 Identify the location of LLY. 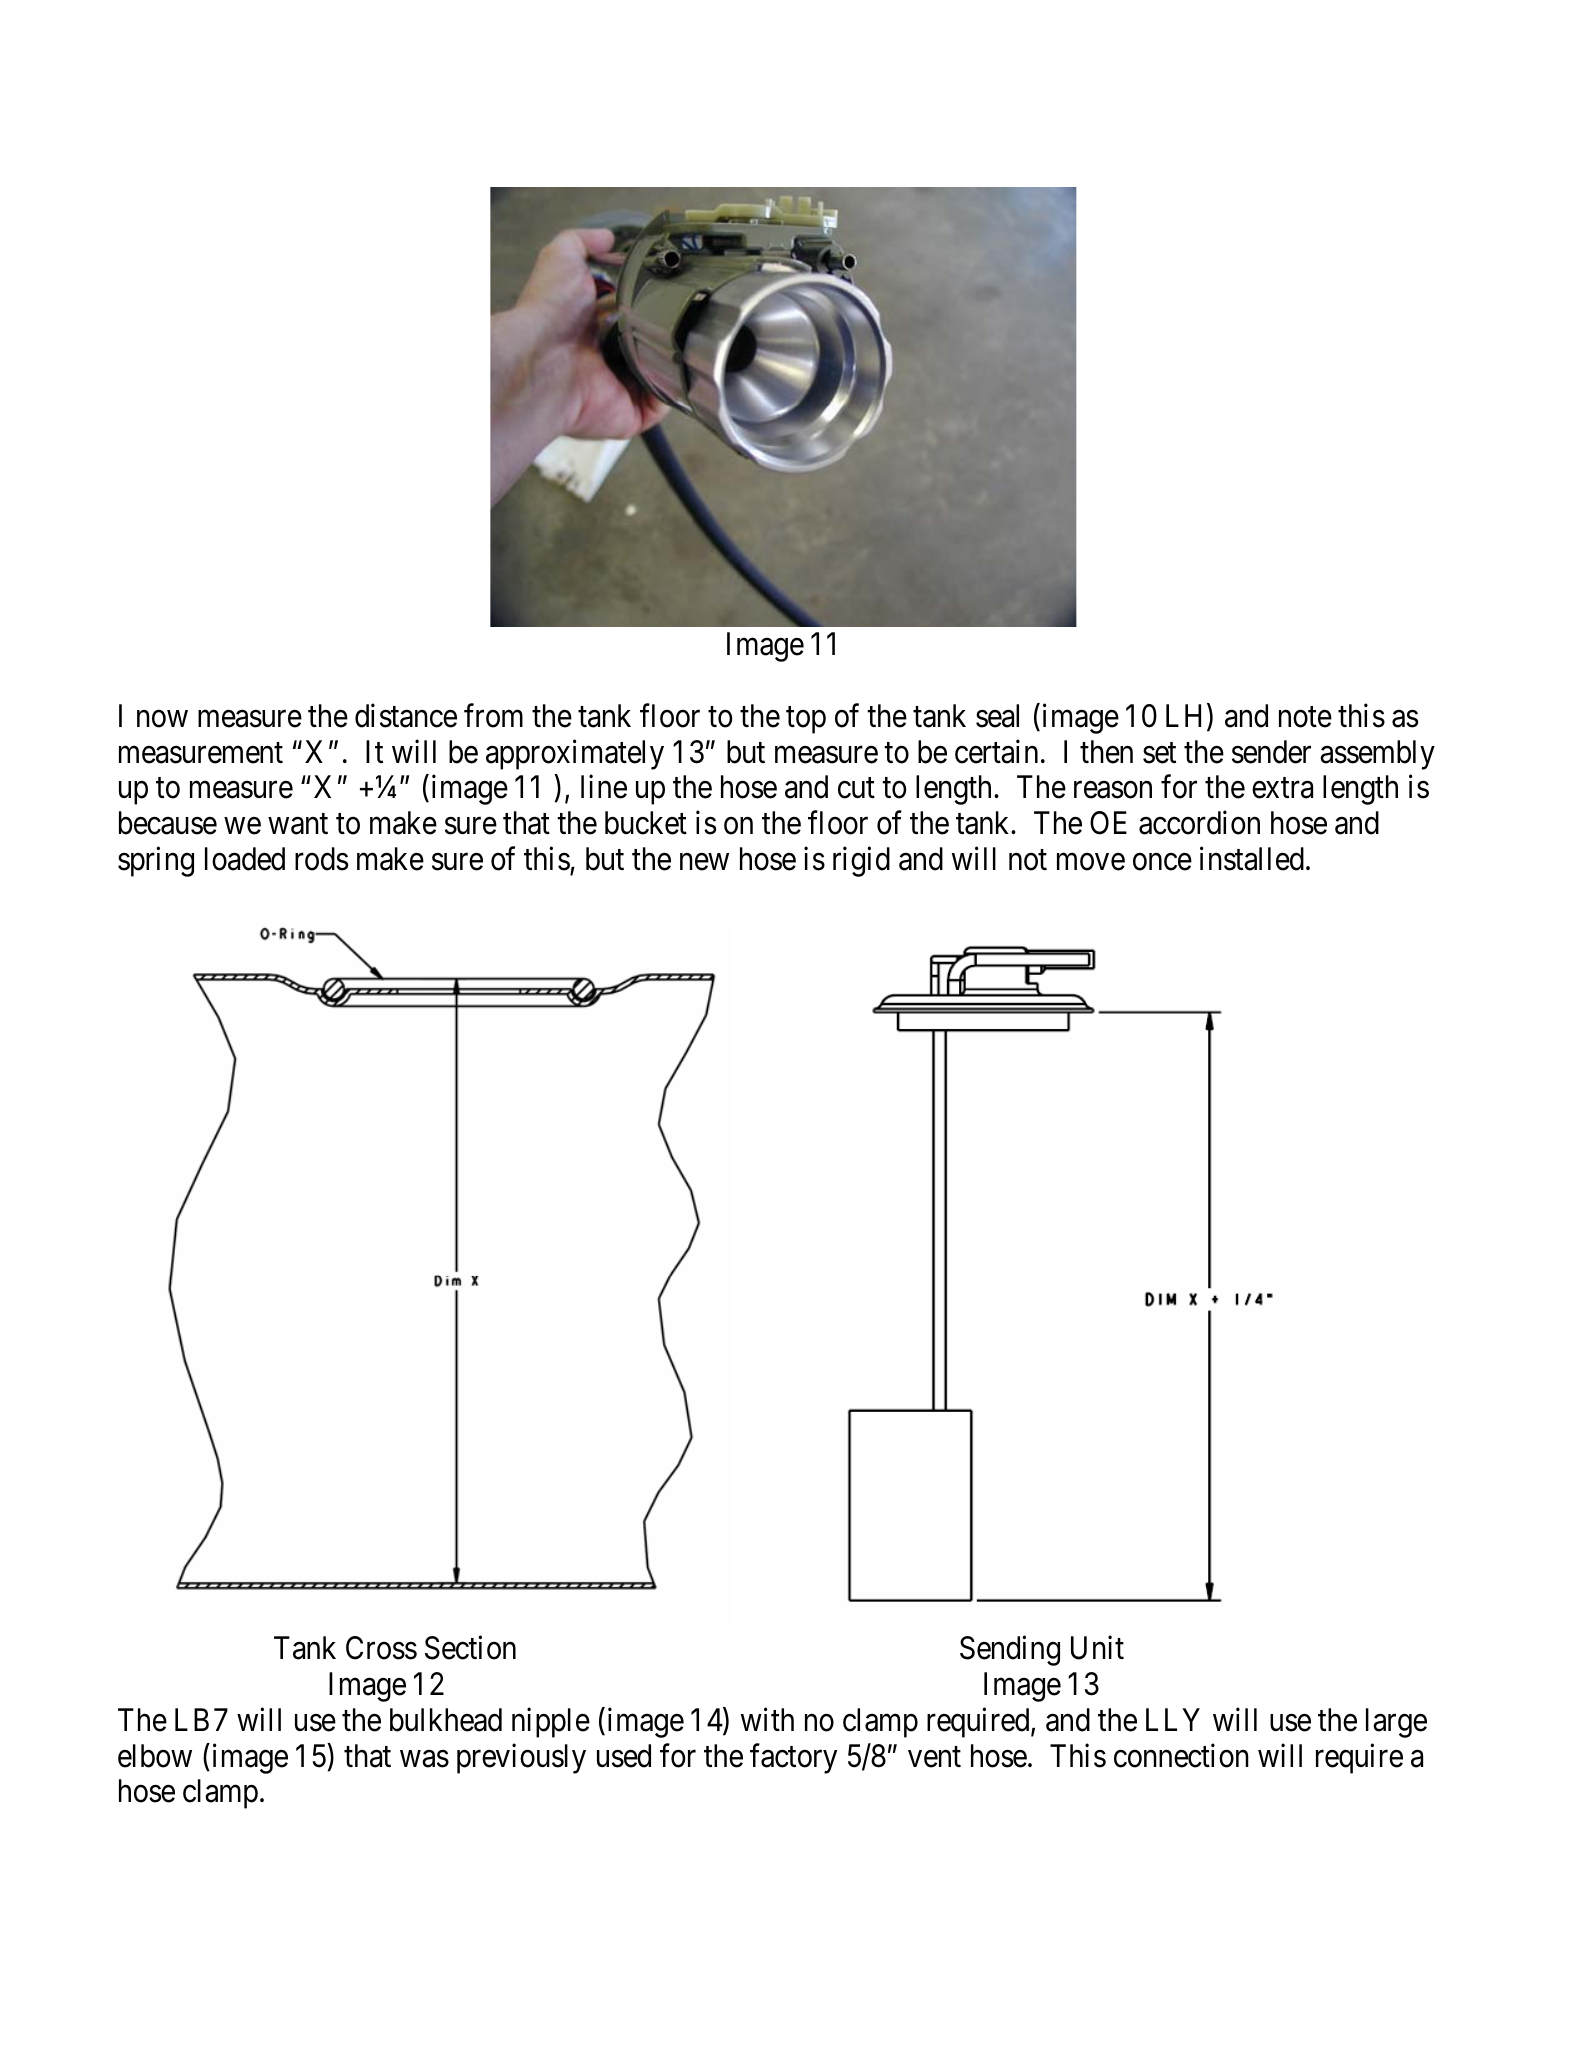
(1173, 1719).
